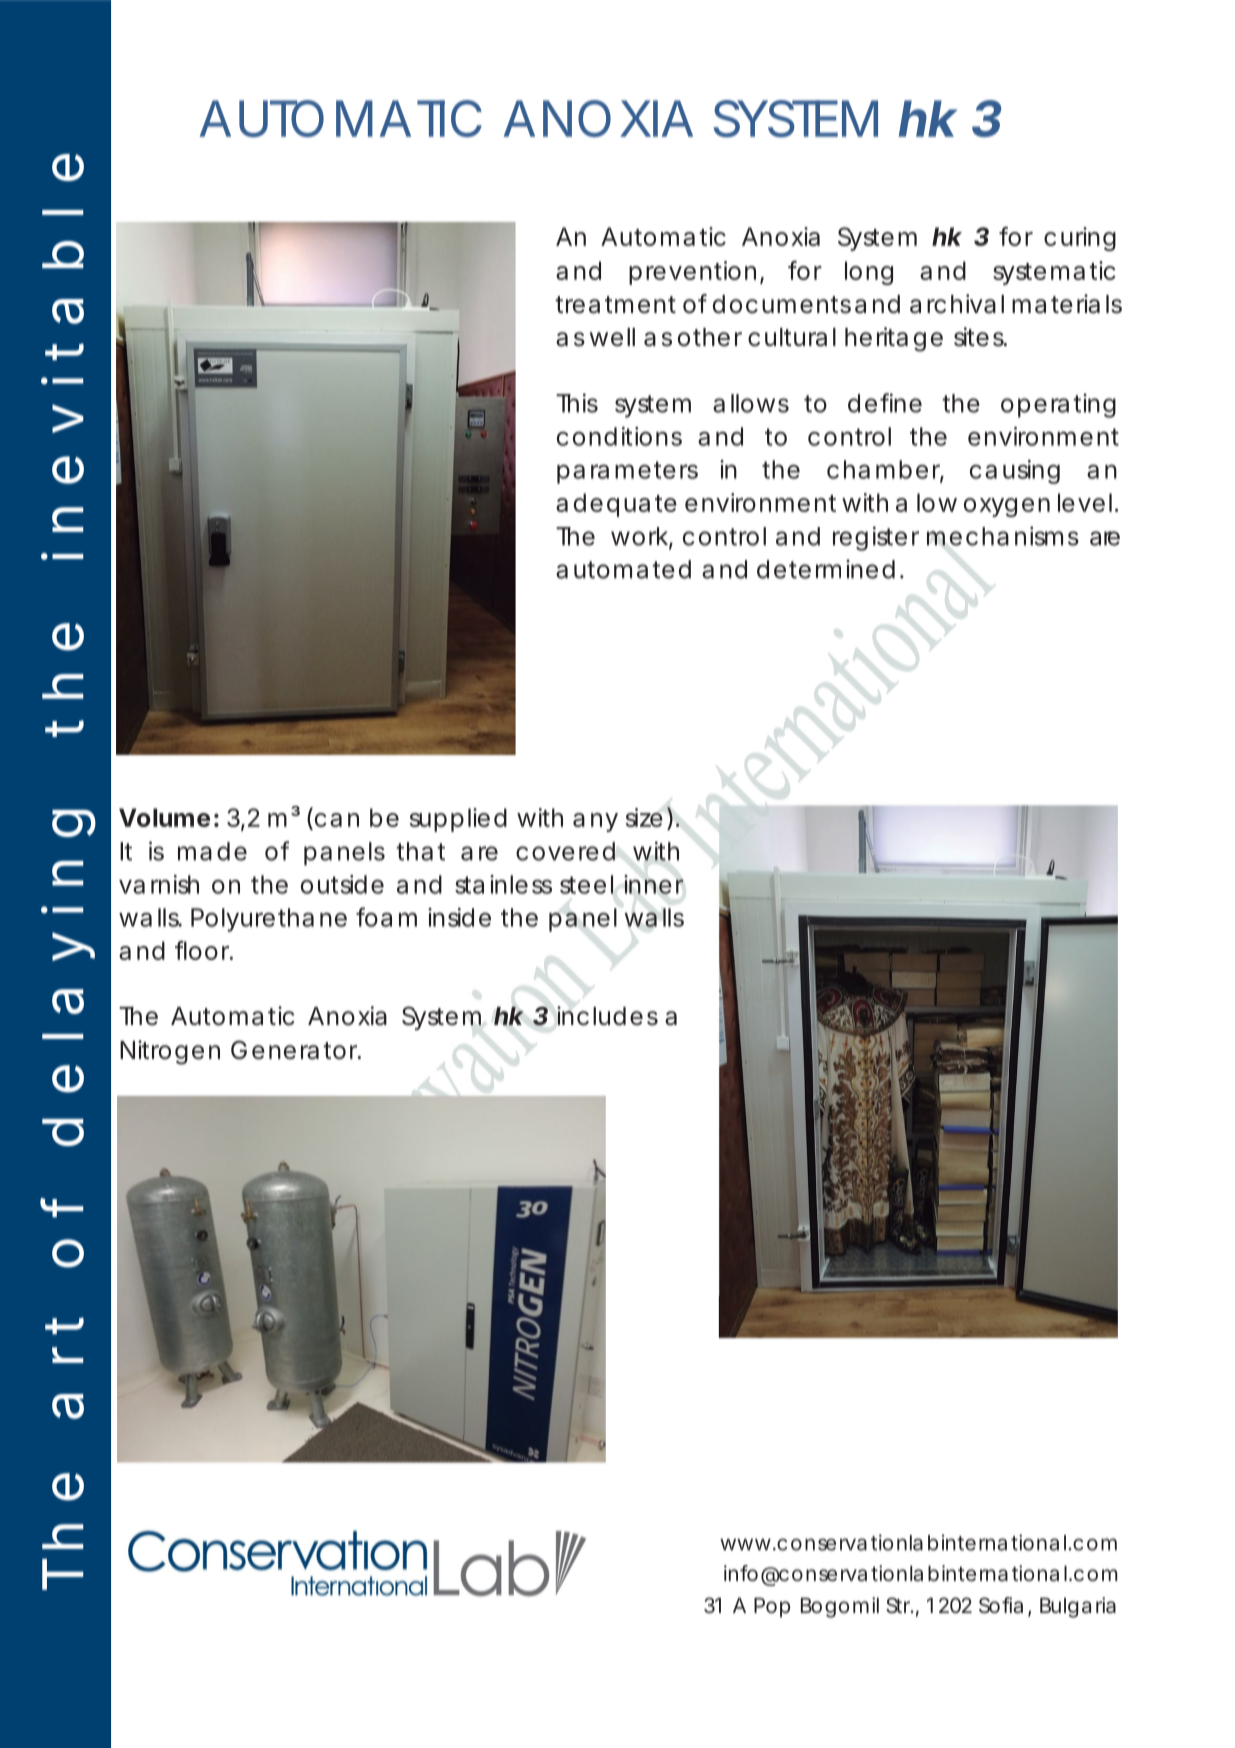  What do you see at coordinates (607, 1016) in the screenshot?
I see `includes` at bounding box center [607, 1016].
